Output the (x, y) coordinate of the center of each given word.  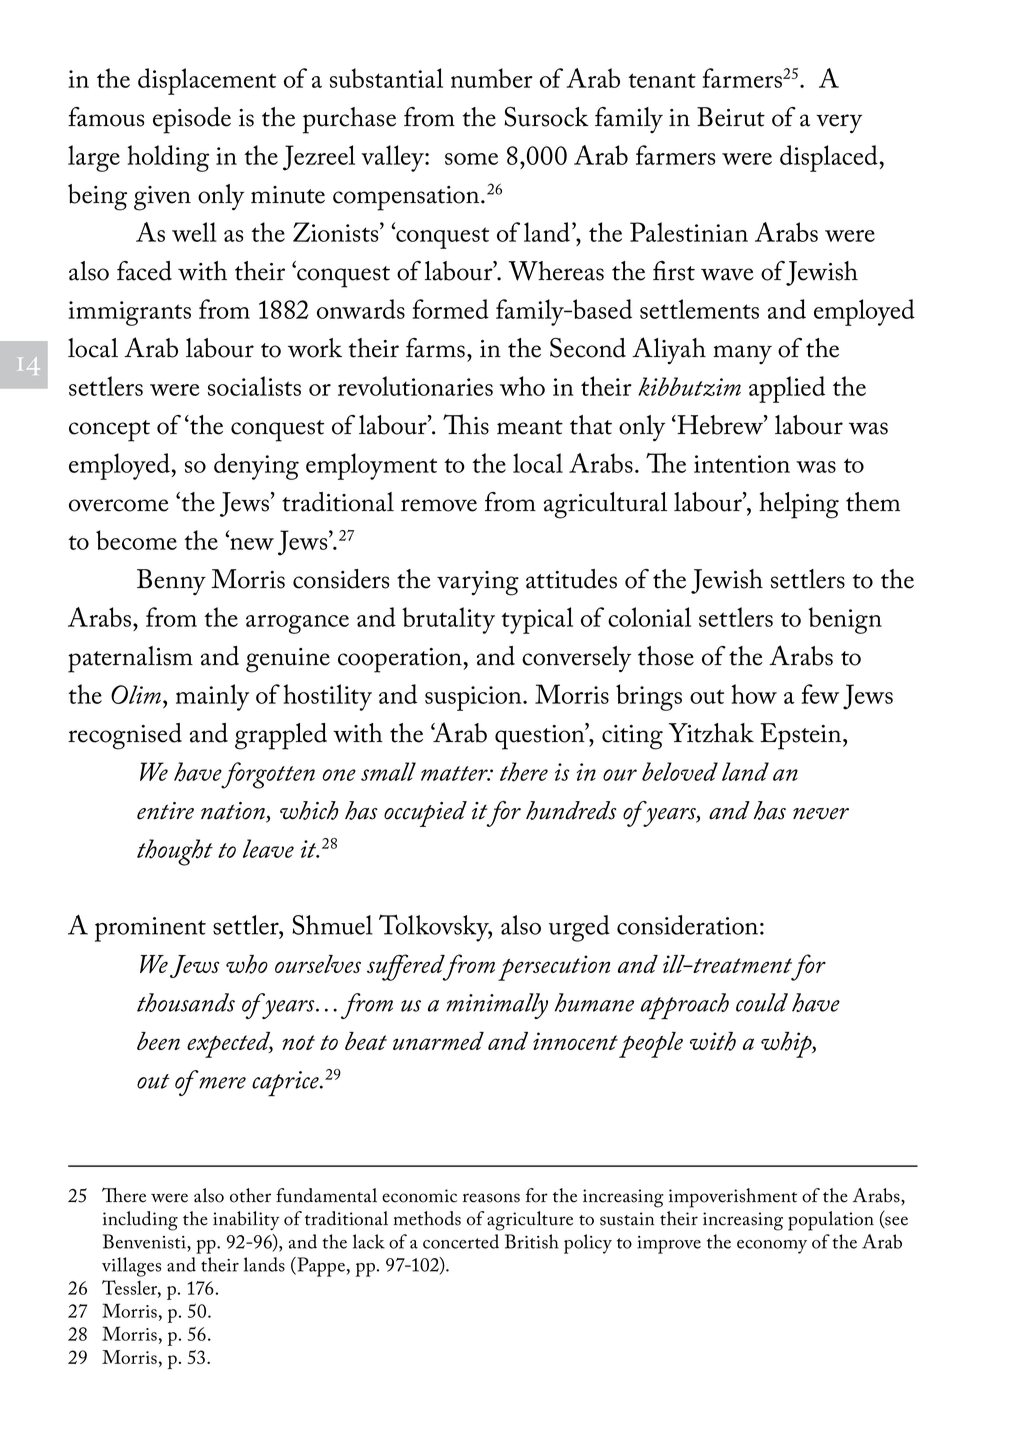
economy (772, 1247)
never (821, 814)
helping (799, 505)
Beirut (731, 117)
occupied (425, 814)
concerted (461, 1241)
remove (439, 505)
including (140, 1221)
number (492, 78)
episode (192, 120)
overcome (119, 505)
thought (175, 852)
